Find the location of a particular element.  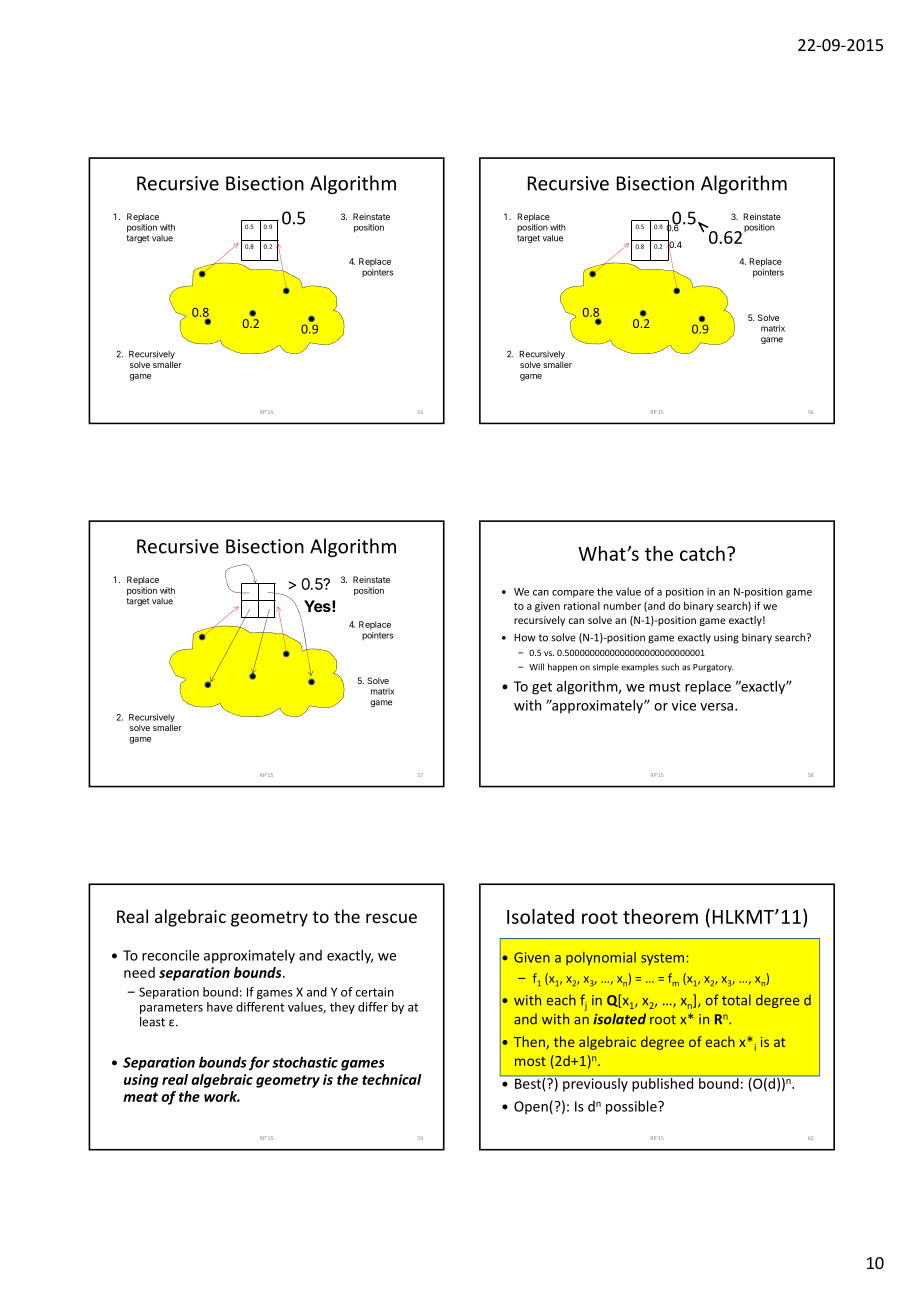

published is located at coordinates (663, 1085).
